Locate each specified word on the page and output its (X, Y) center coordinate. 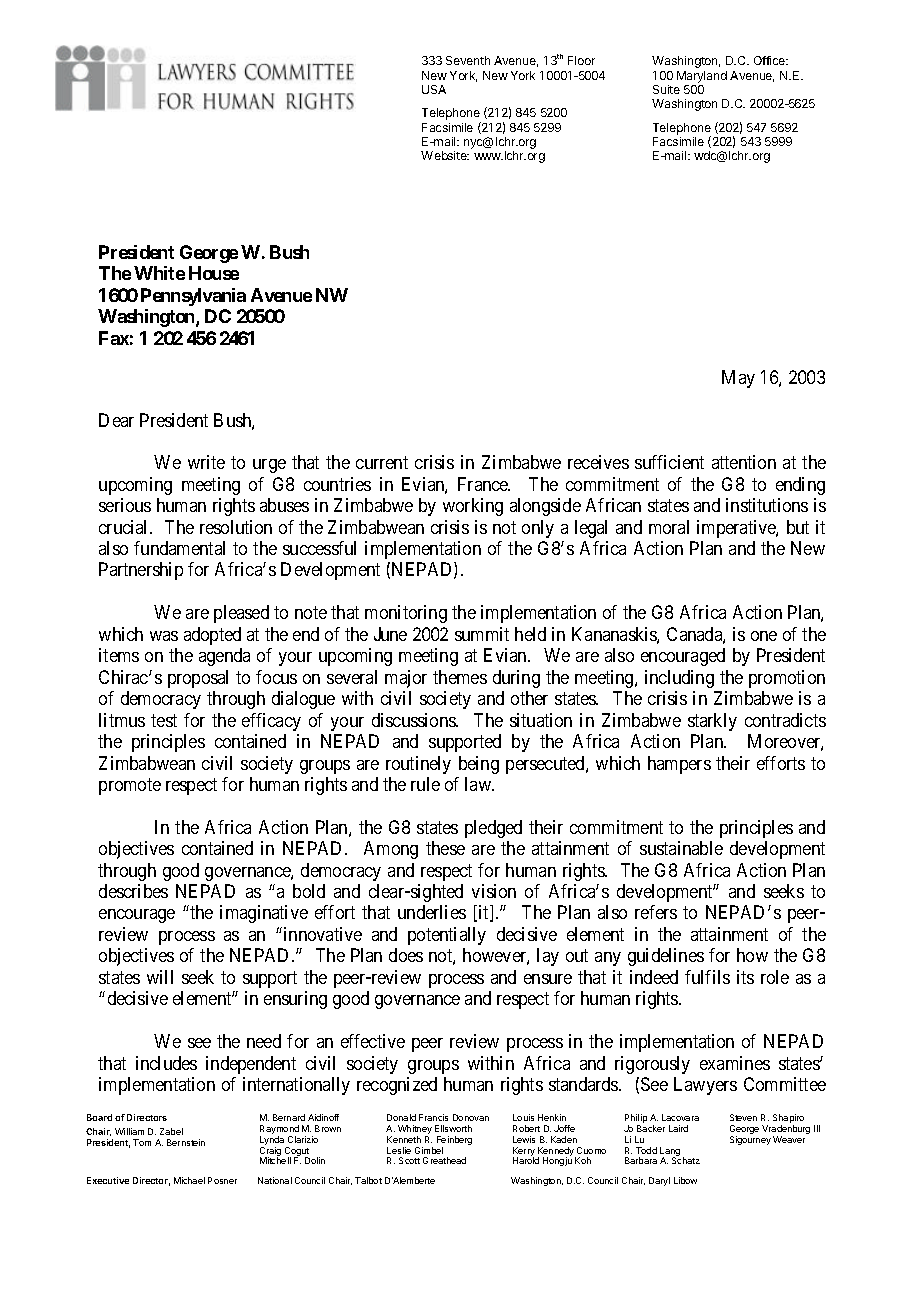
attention (744, 462)
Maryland (702, 77)
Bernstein (186, 1142)
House (214, 273)
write (206, 462)
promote (130, 786)
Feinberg (454, 1142)
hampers (679, 765)
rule (425, 784)
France (484, 484)
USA (434, 89)
